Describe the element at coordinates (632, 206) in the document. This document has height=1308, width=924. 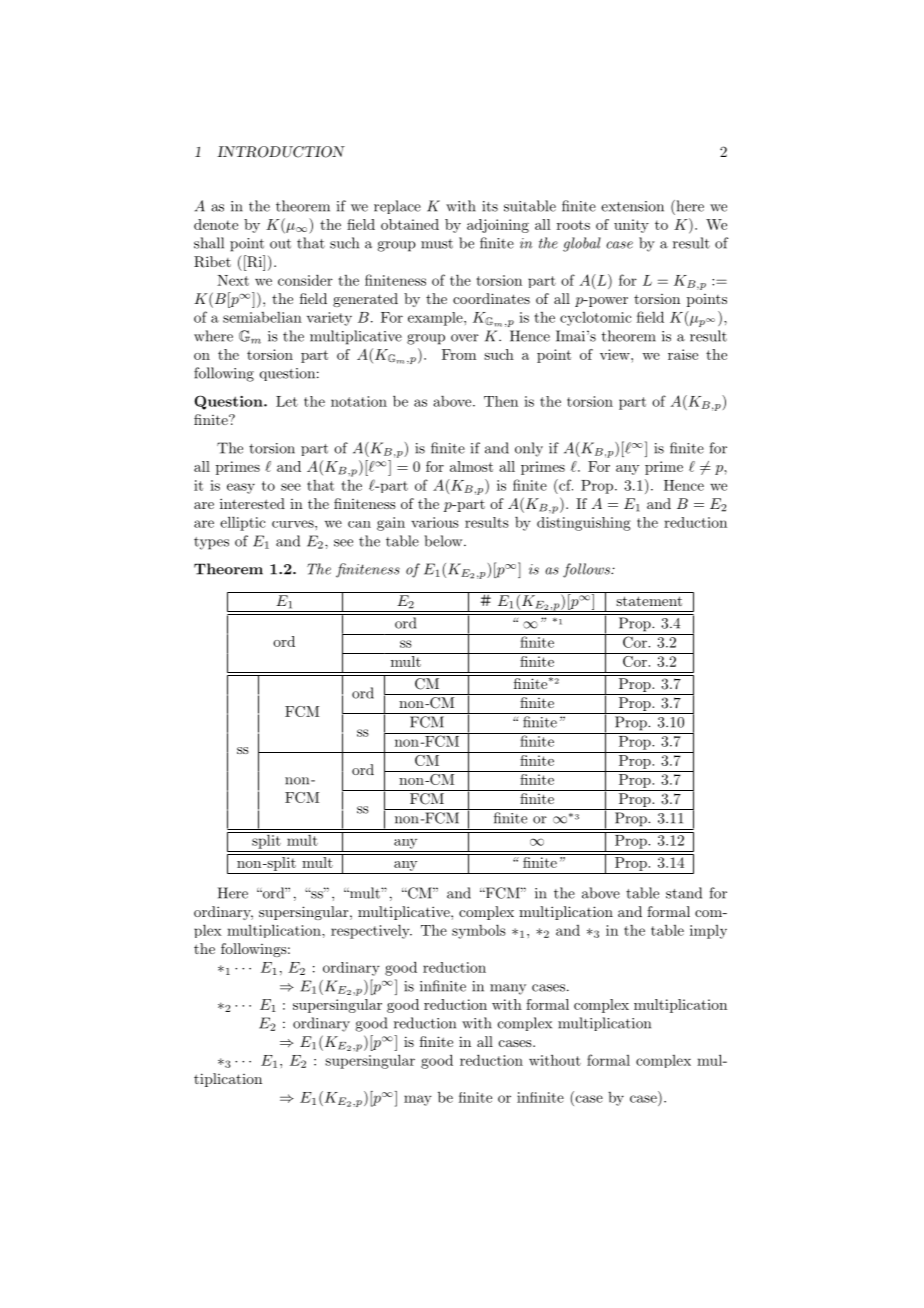
I see `extension` at that location.
